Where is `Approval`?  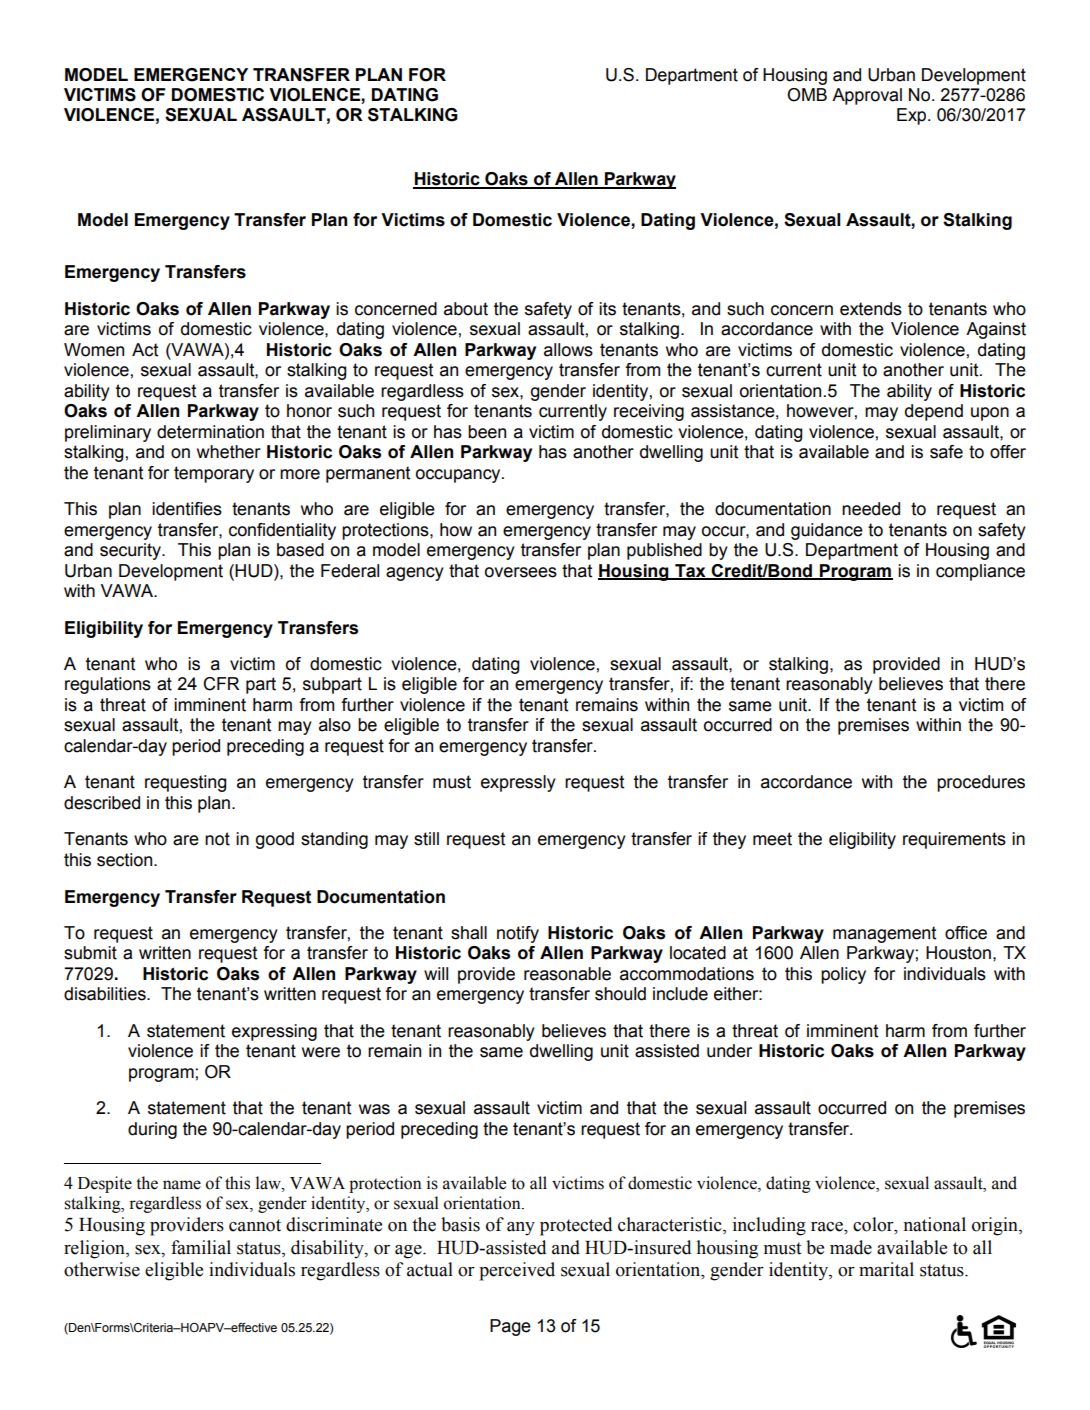
Approval is located at coordinates (867, 96).
